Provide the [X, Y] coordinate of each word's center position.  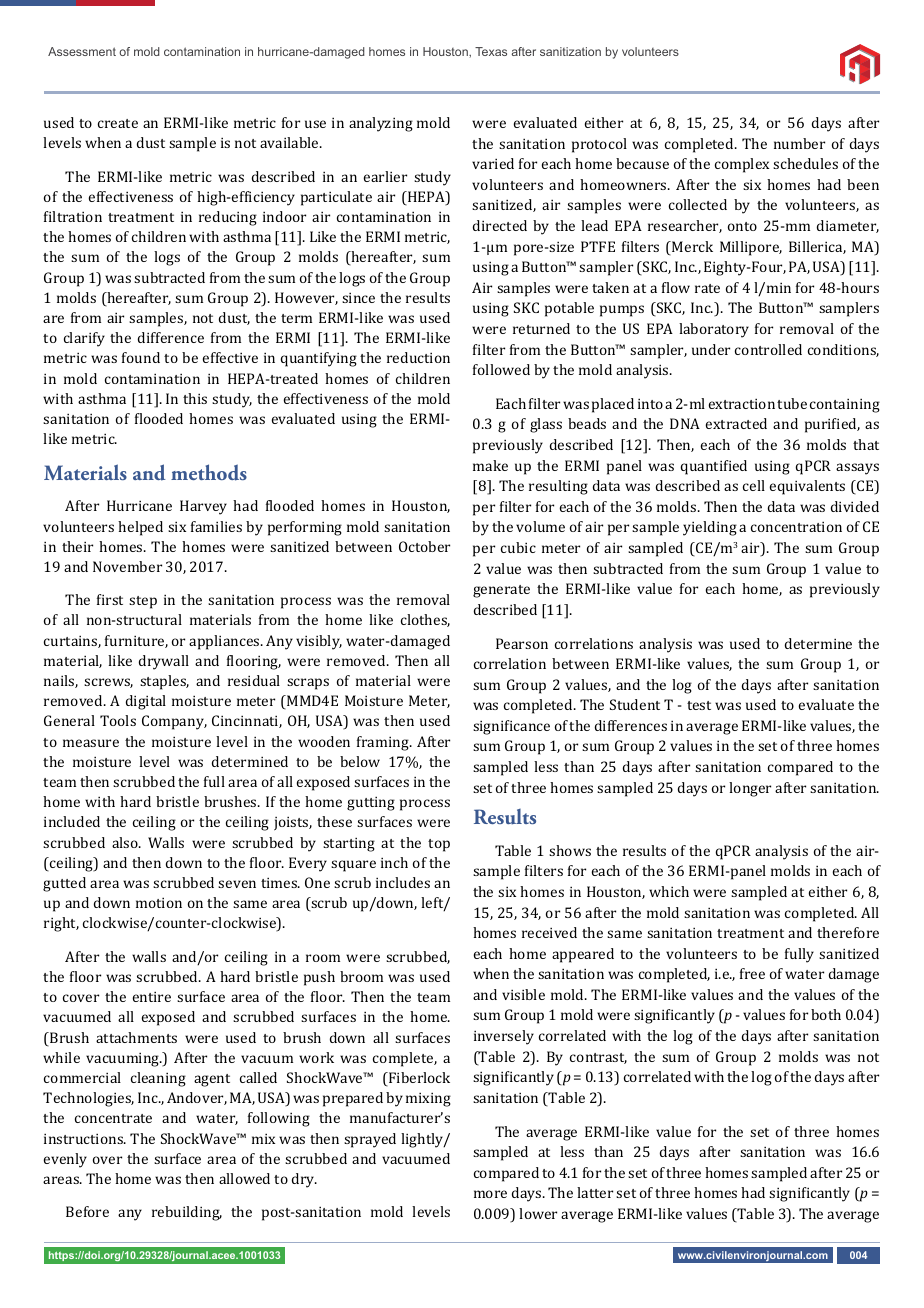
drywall [164, 662]
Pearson [522, 643]
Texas [491, 51]
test [699, 705]
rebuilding [187, 1213]
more [490, 1194]
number [799, 143]
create [118, 123]
